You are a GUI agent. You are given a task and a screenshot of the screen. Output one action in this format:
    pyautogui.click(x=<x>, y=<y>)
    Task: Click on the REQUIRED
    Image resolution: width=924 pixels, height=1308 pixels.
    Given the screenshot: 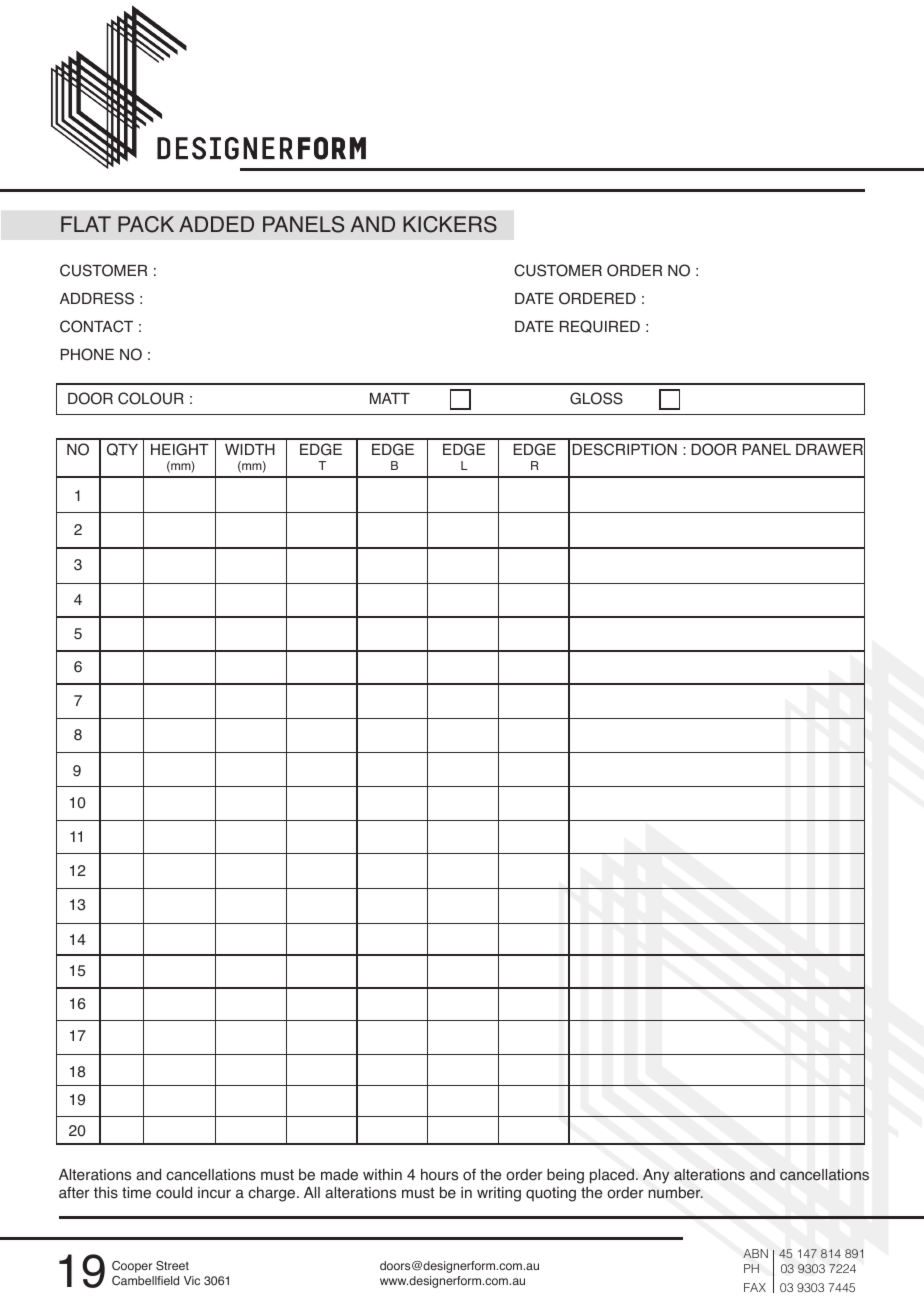 What is the action you would take?
    pyautogui.click(x=600, y=326)
